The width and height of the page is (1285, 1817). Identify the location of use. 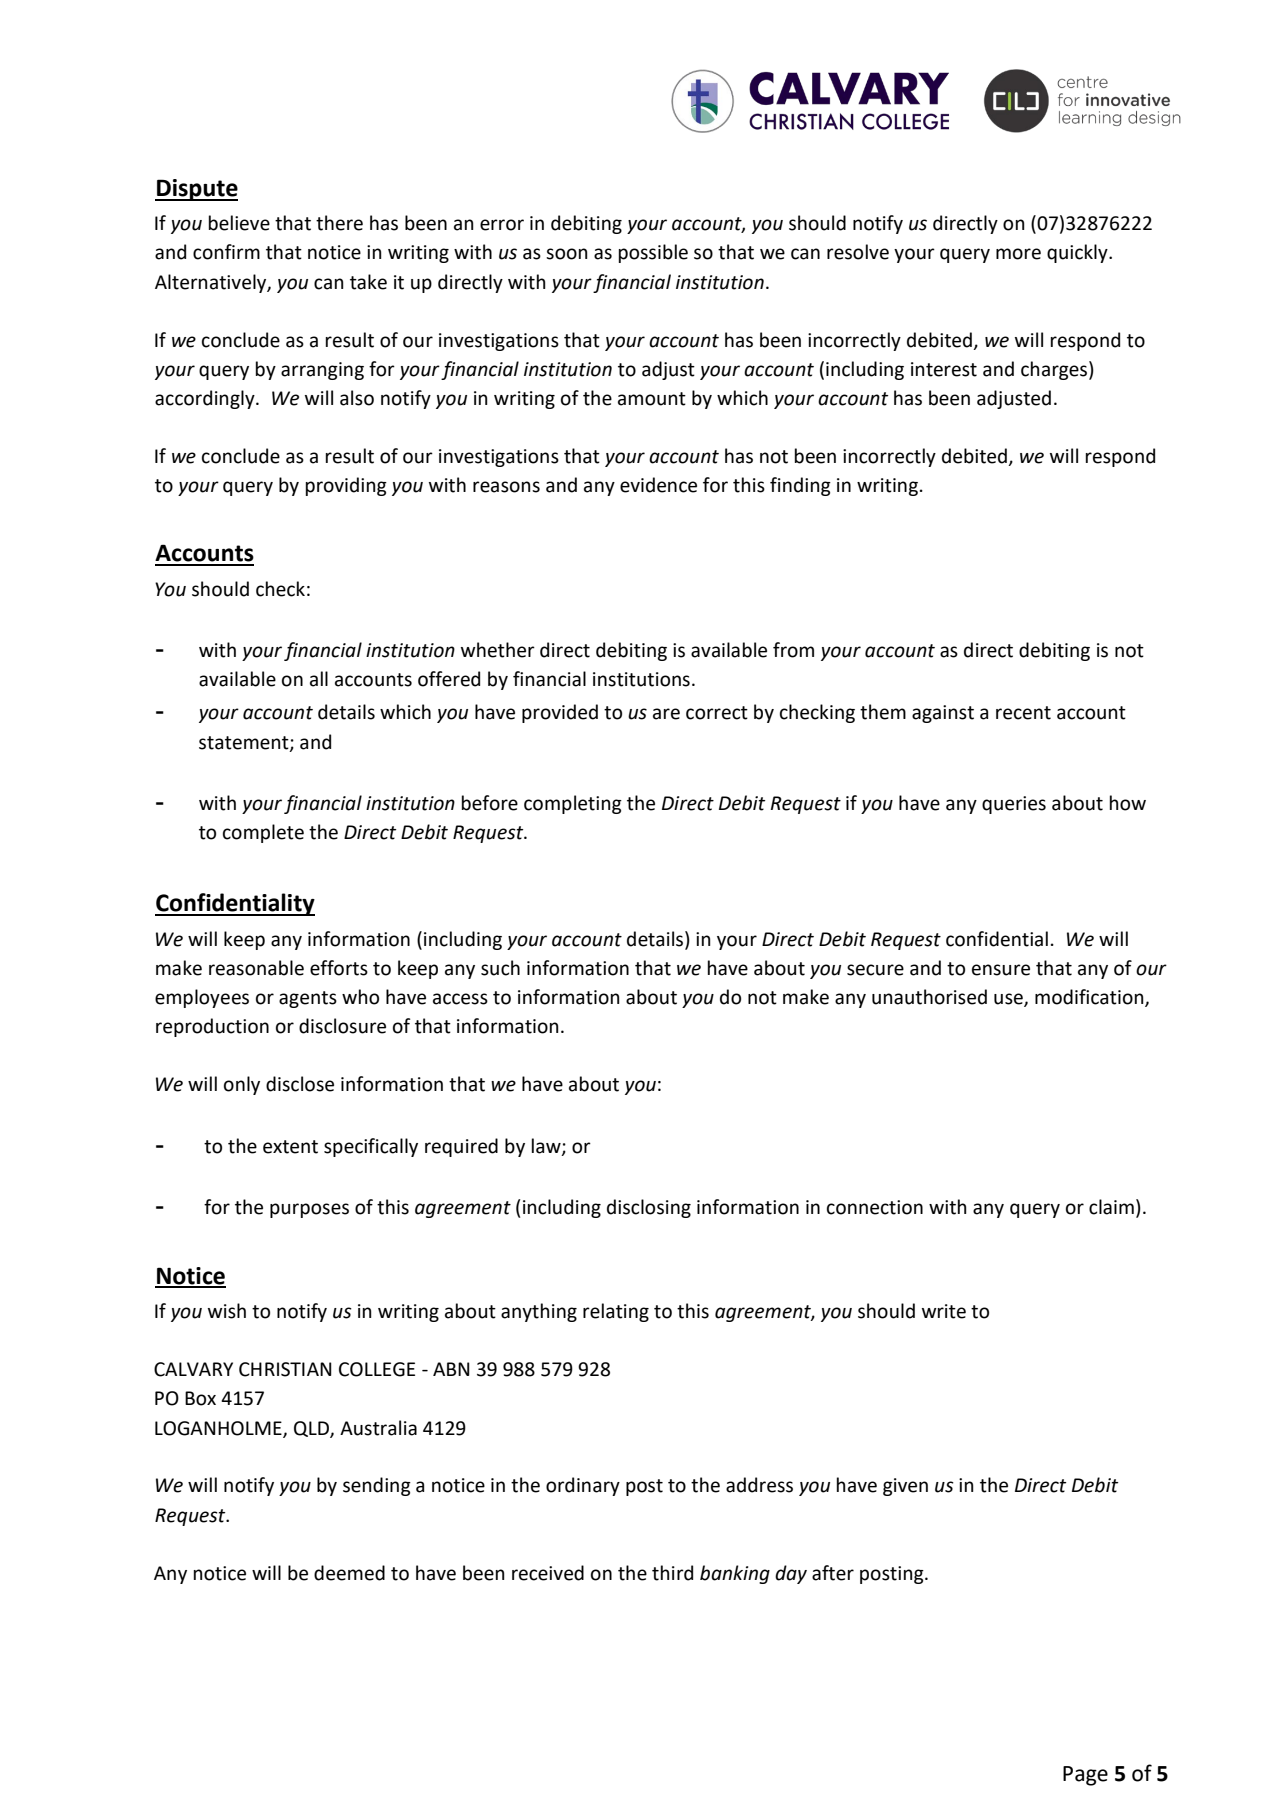
(1009, 1000).
